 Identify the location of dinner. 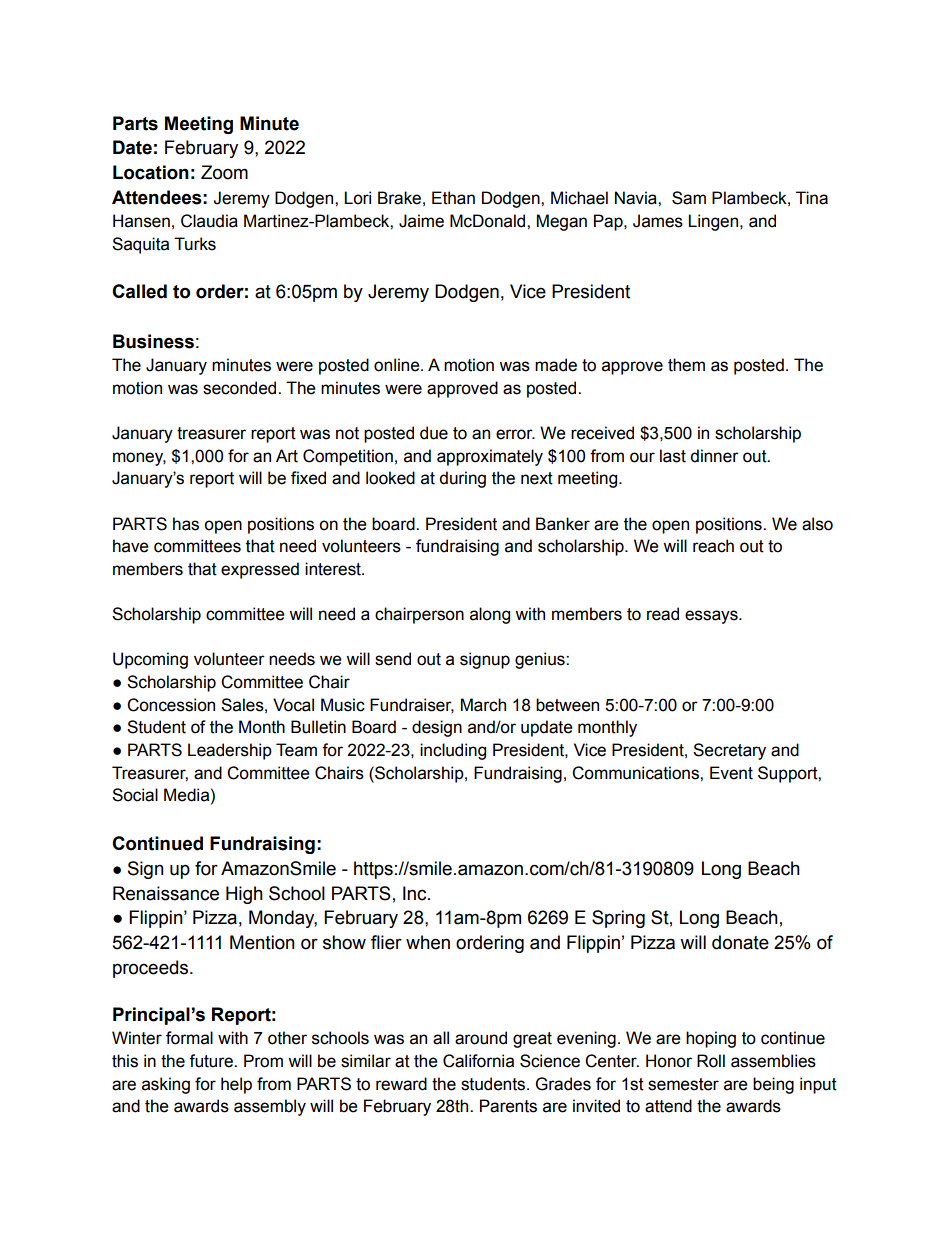
(714, 456).
